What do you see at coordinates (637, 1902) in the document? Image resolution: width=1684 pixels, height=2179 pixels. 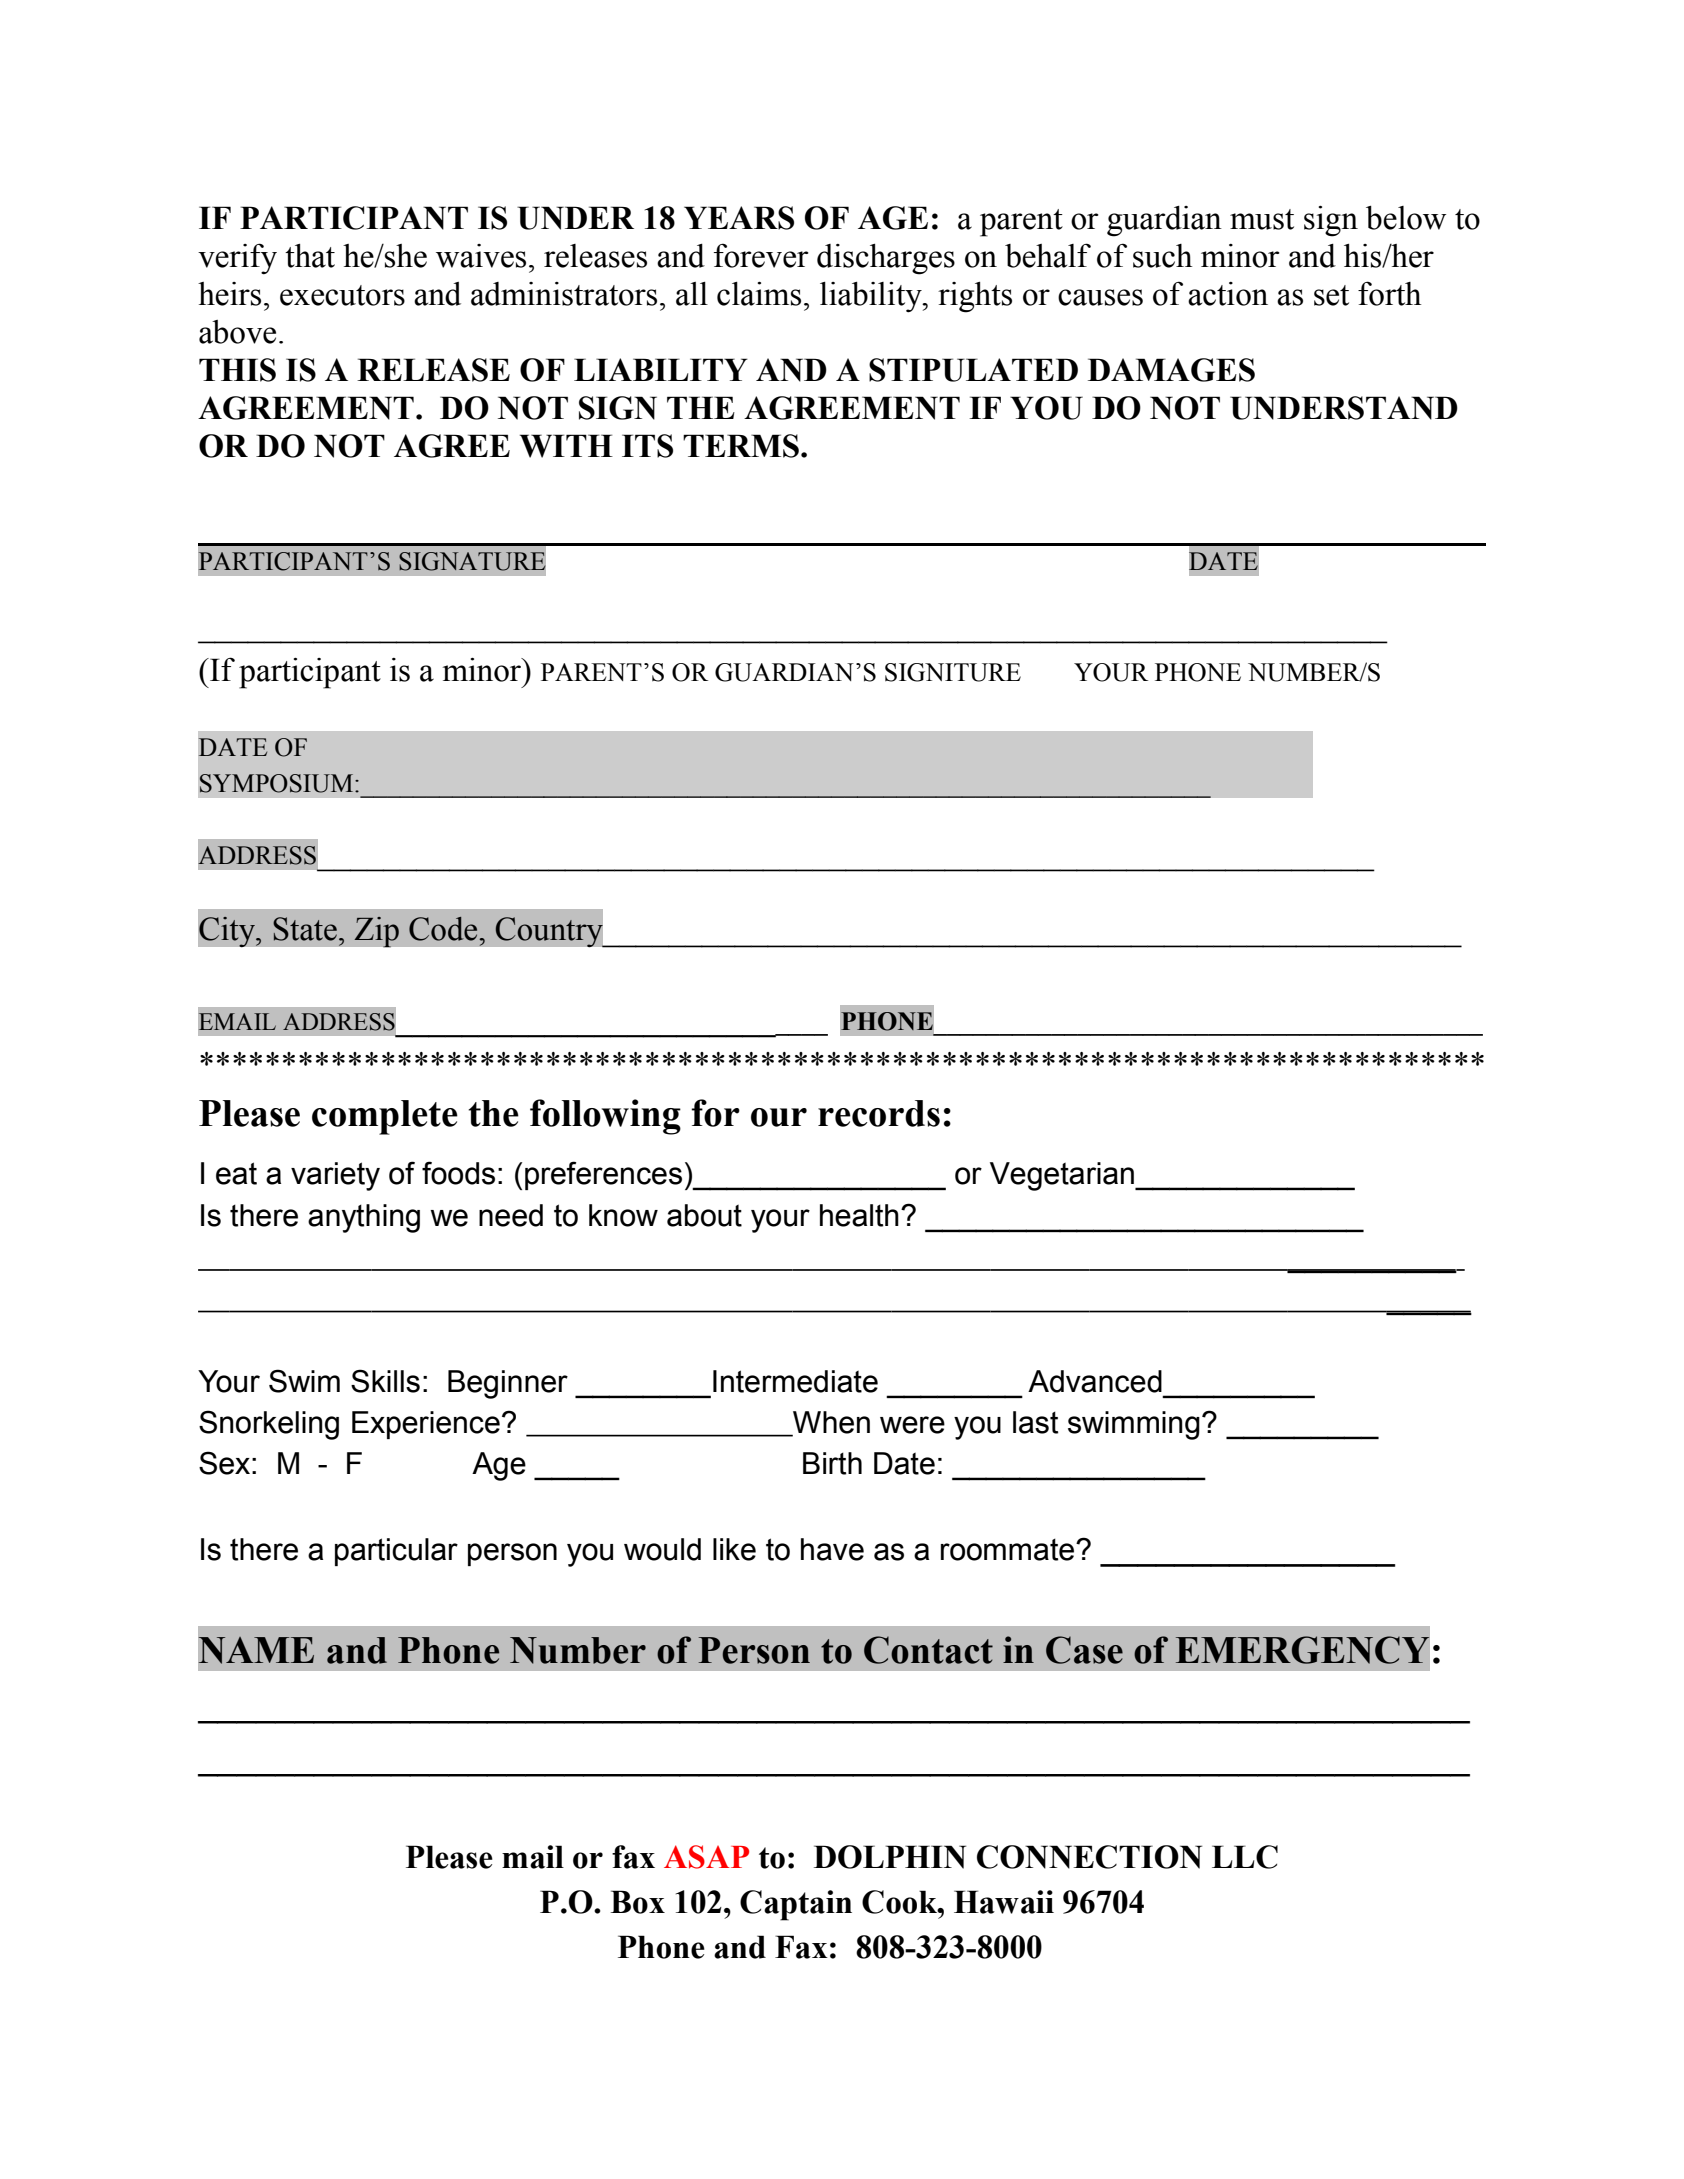 I see `Box` at bounding box center [637, 1902].
